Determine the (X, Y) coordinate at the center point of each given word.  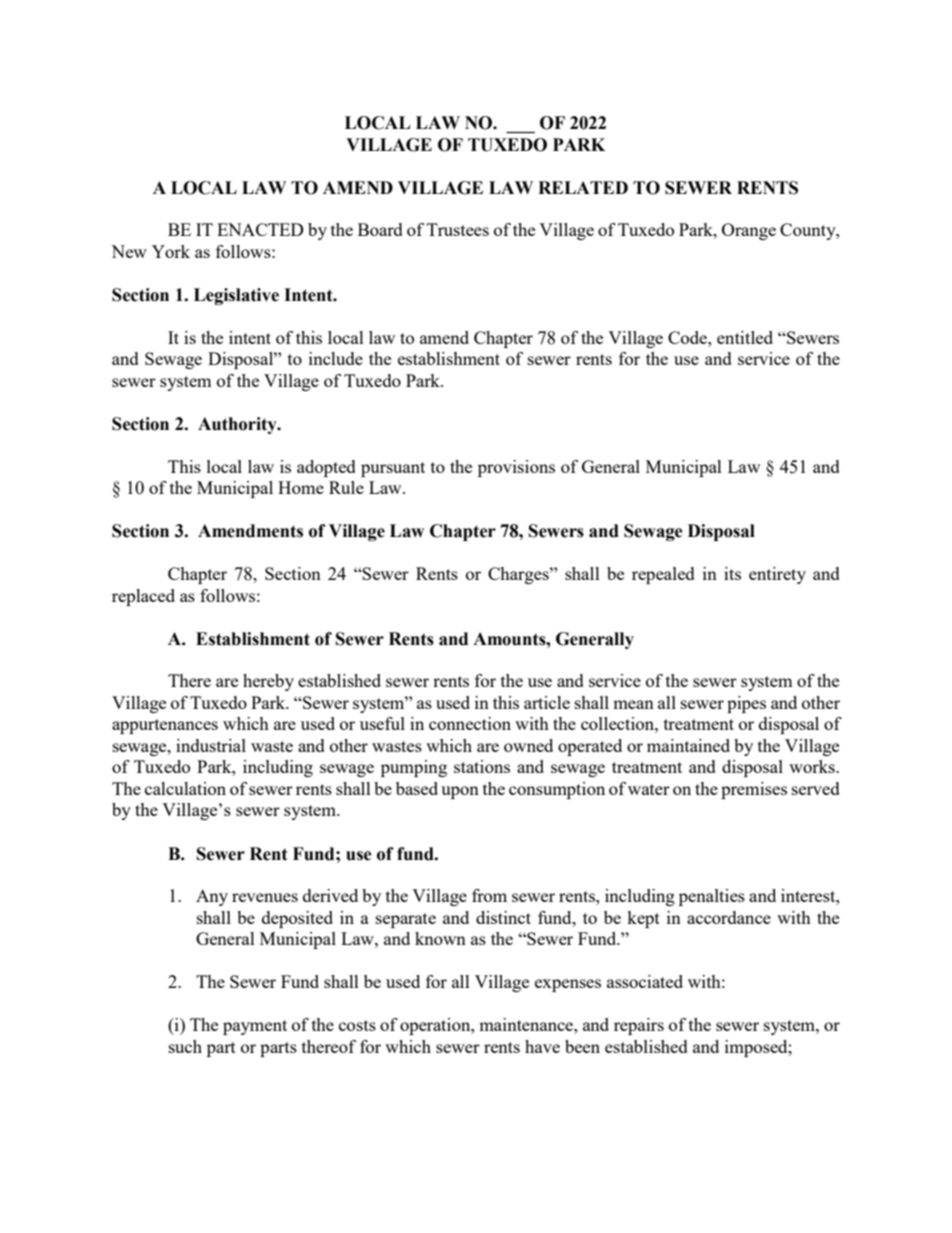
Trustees (458, 229)
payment (255, 1027)
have (542, 1046)
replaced (143, 597)
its (732, 573)
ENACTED (260, 229)
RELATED (583, 187)
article (547, 702)
